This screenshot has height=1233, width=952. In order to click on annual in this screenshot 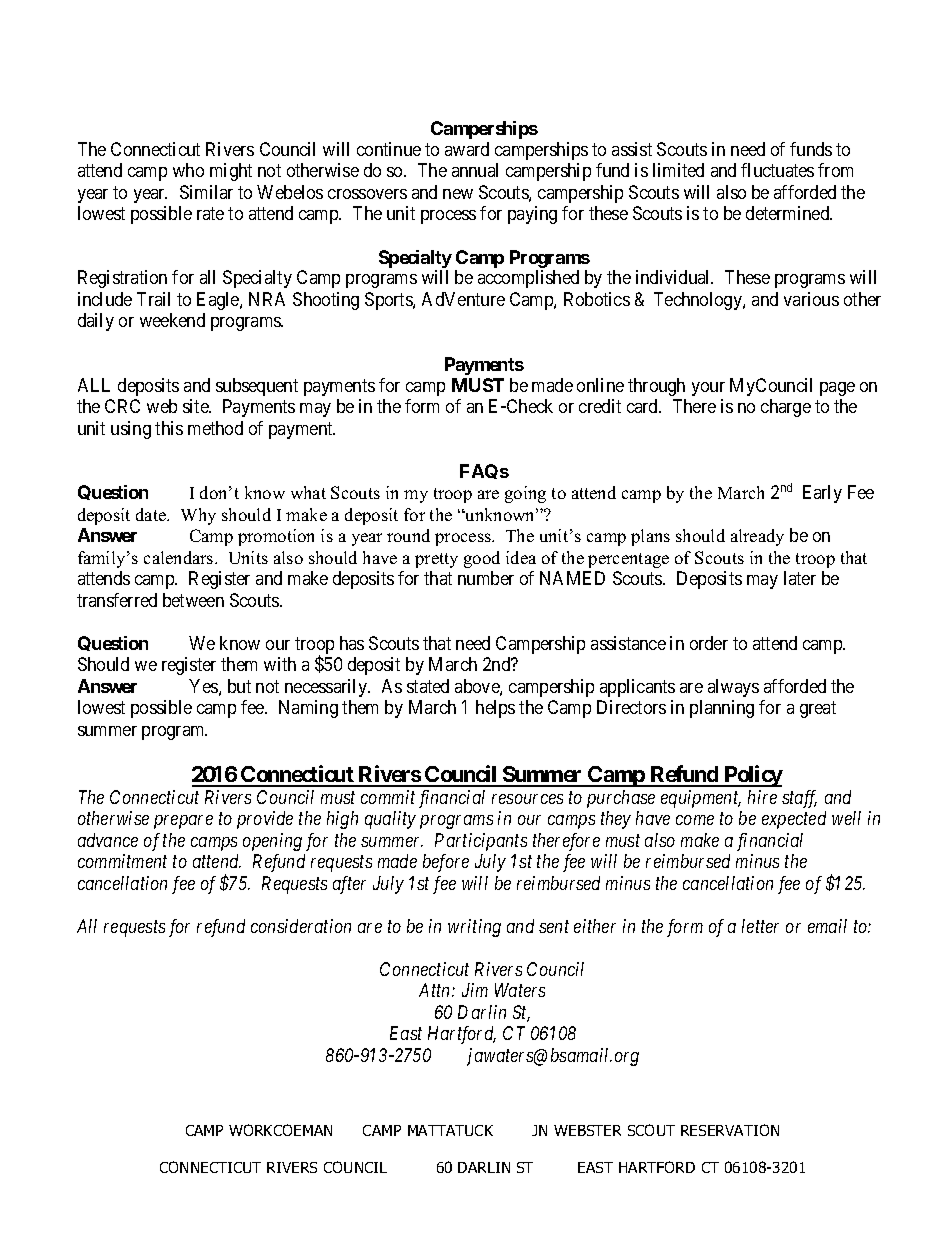, I will do `click(475, 170)`.
